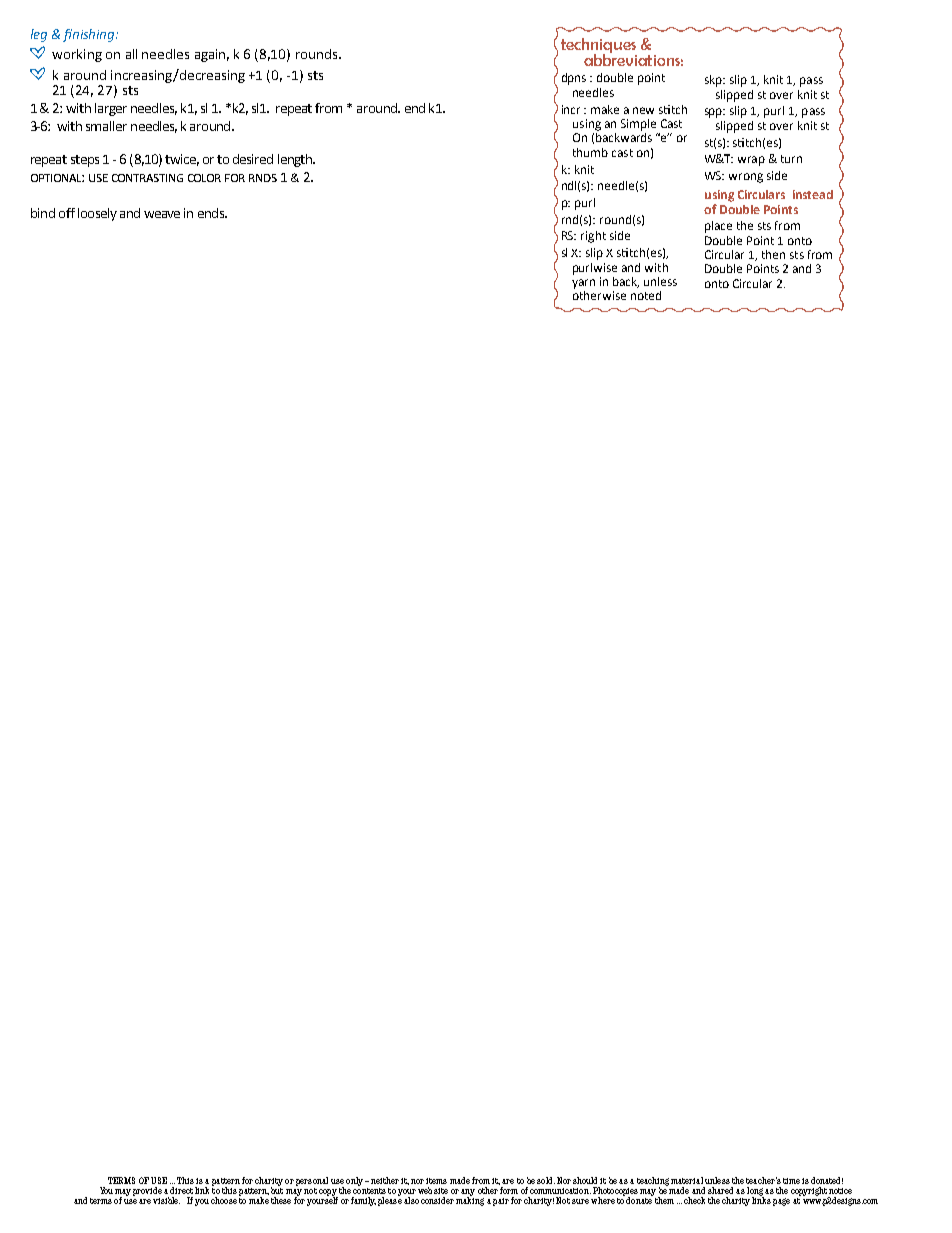 This image has height=1233, width=952. What do you see at coordinates (714, 81) in the image?
I see `skp` at bounding box center [714, 81].
